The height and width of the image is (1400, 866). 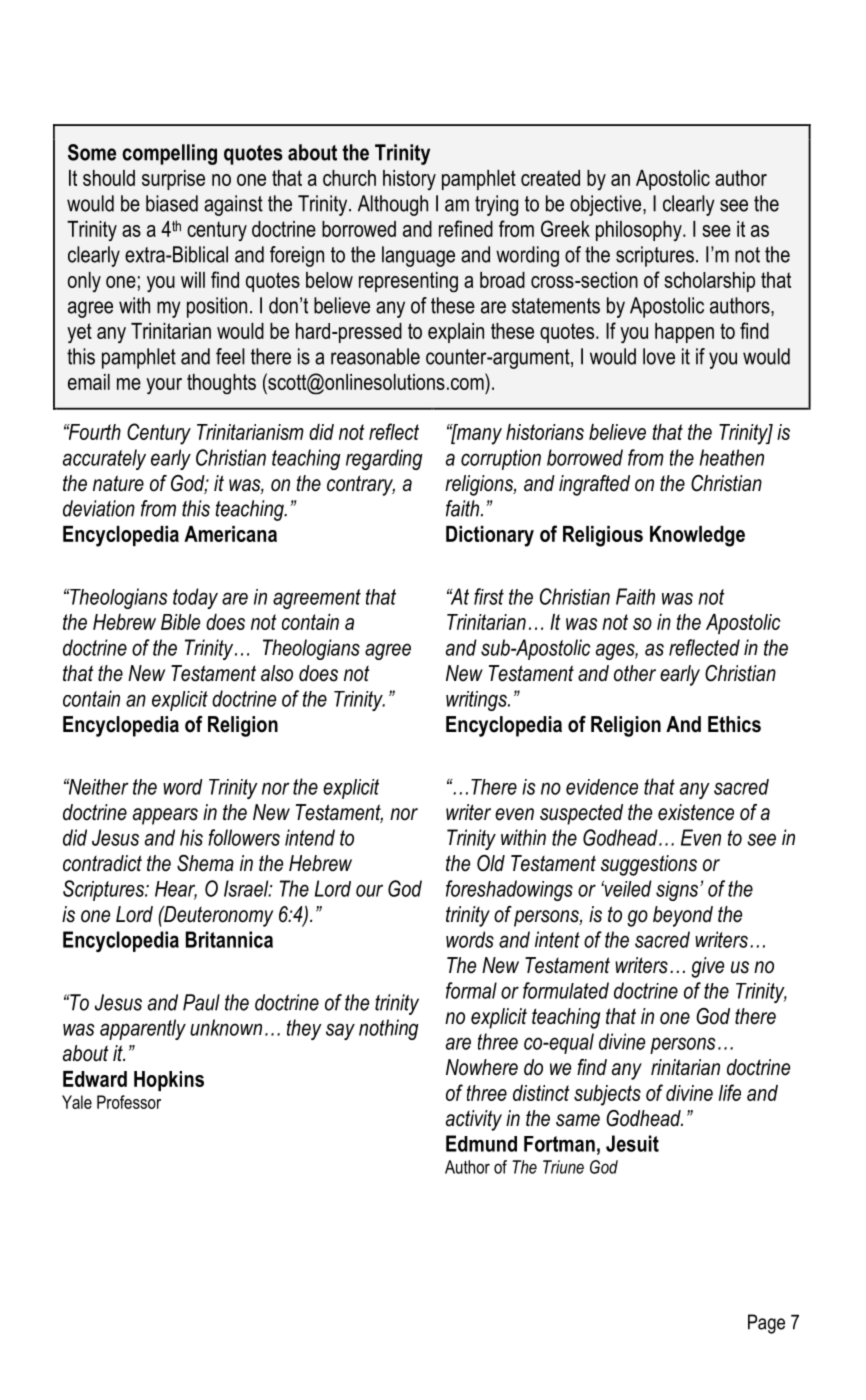 I want to click on writings, so click(x=477, y=701).
